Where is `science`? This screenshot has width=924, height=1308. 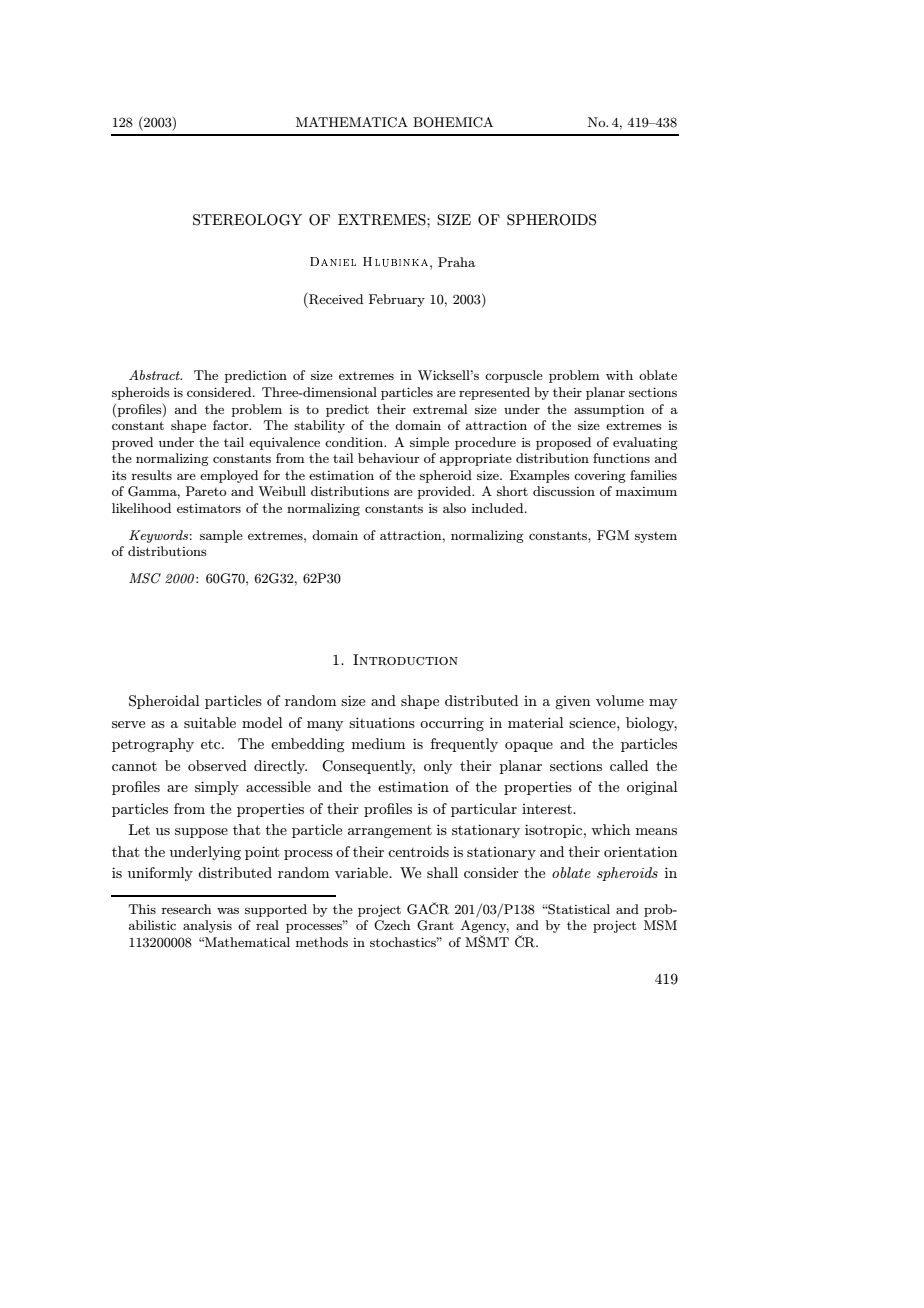 science is located at coordinates (593, 722).
